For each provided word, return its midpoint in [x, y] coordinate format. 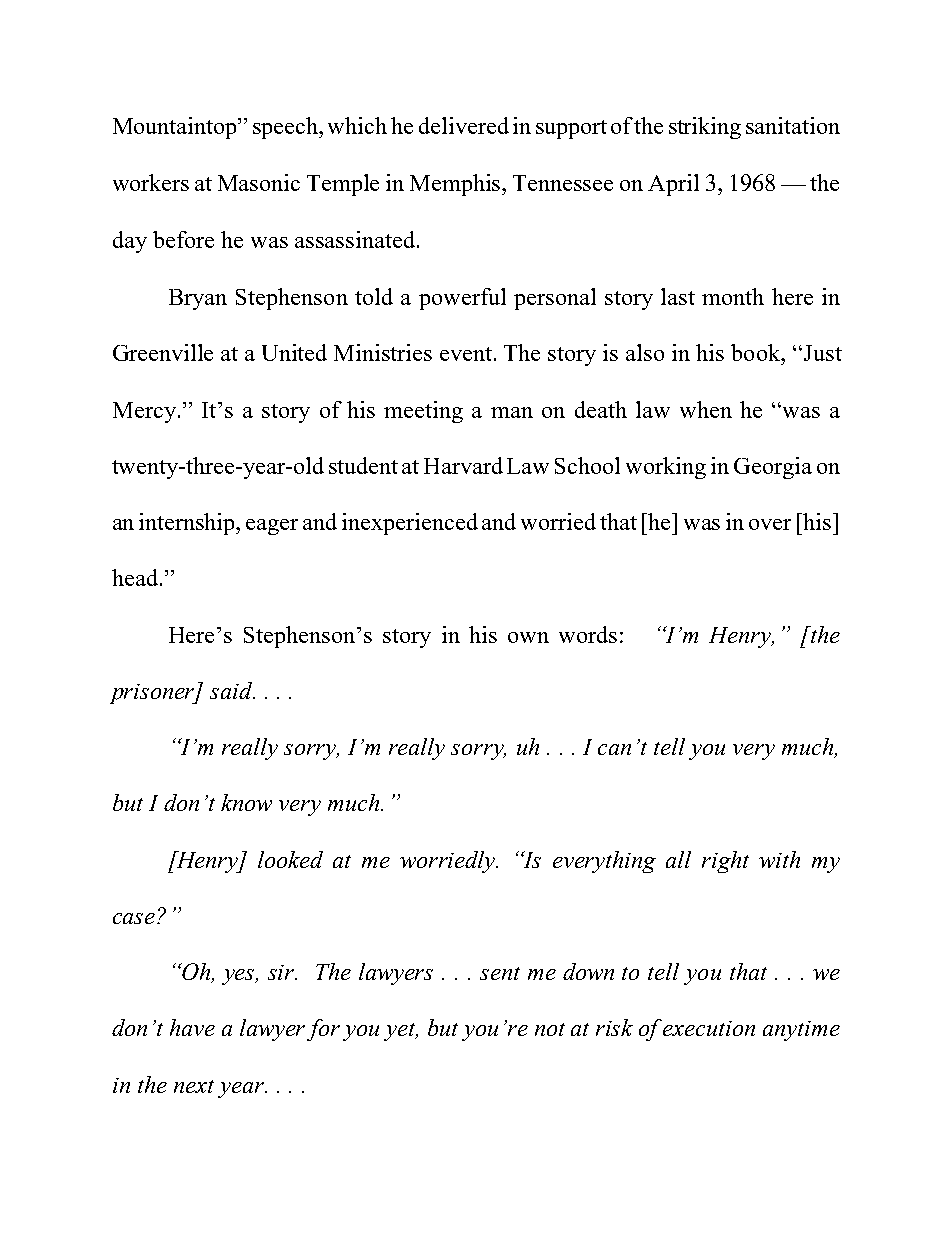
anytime [801, 1031]
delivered [464, 125]
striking [705, 128]
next [194, 1086]
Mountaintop [176, 128]
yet [401, 1032]
